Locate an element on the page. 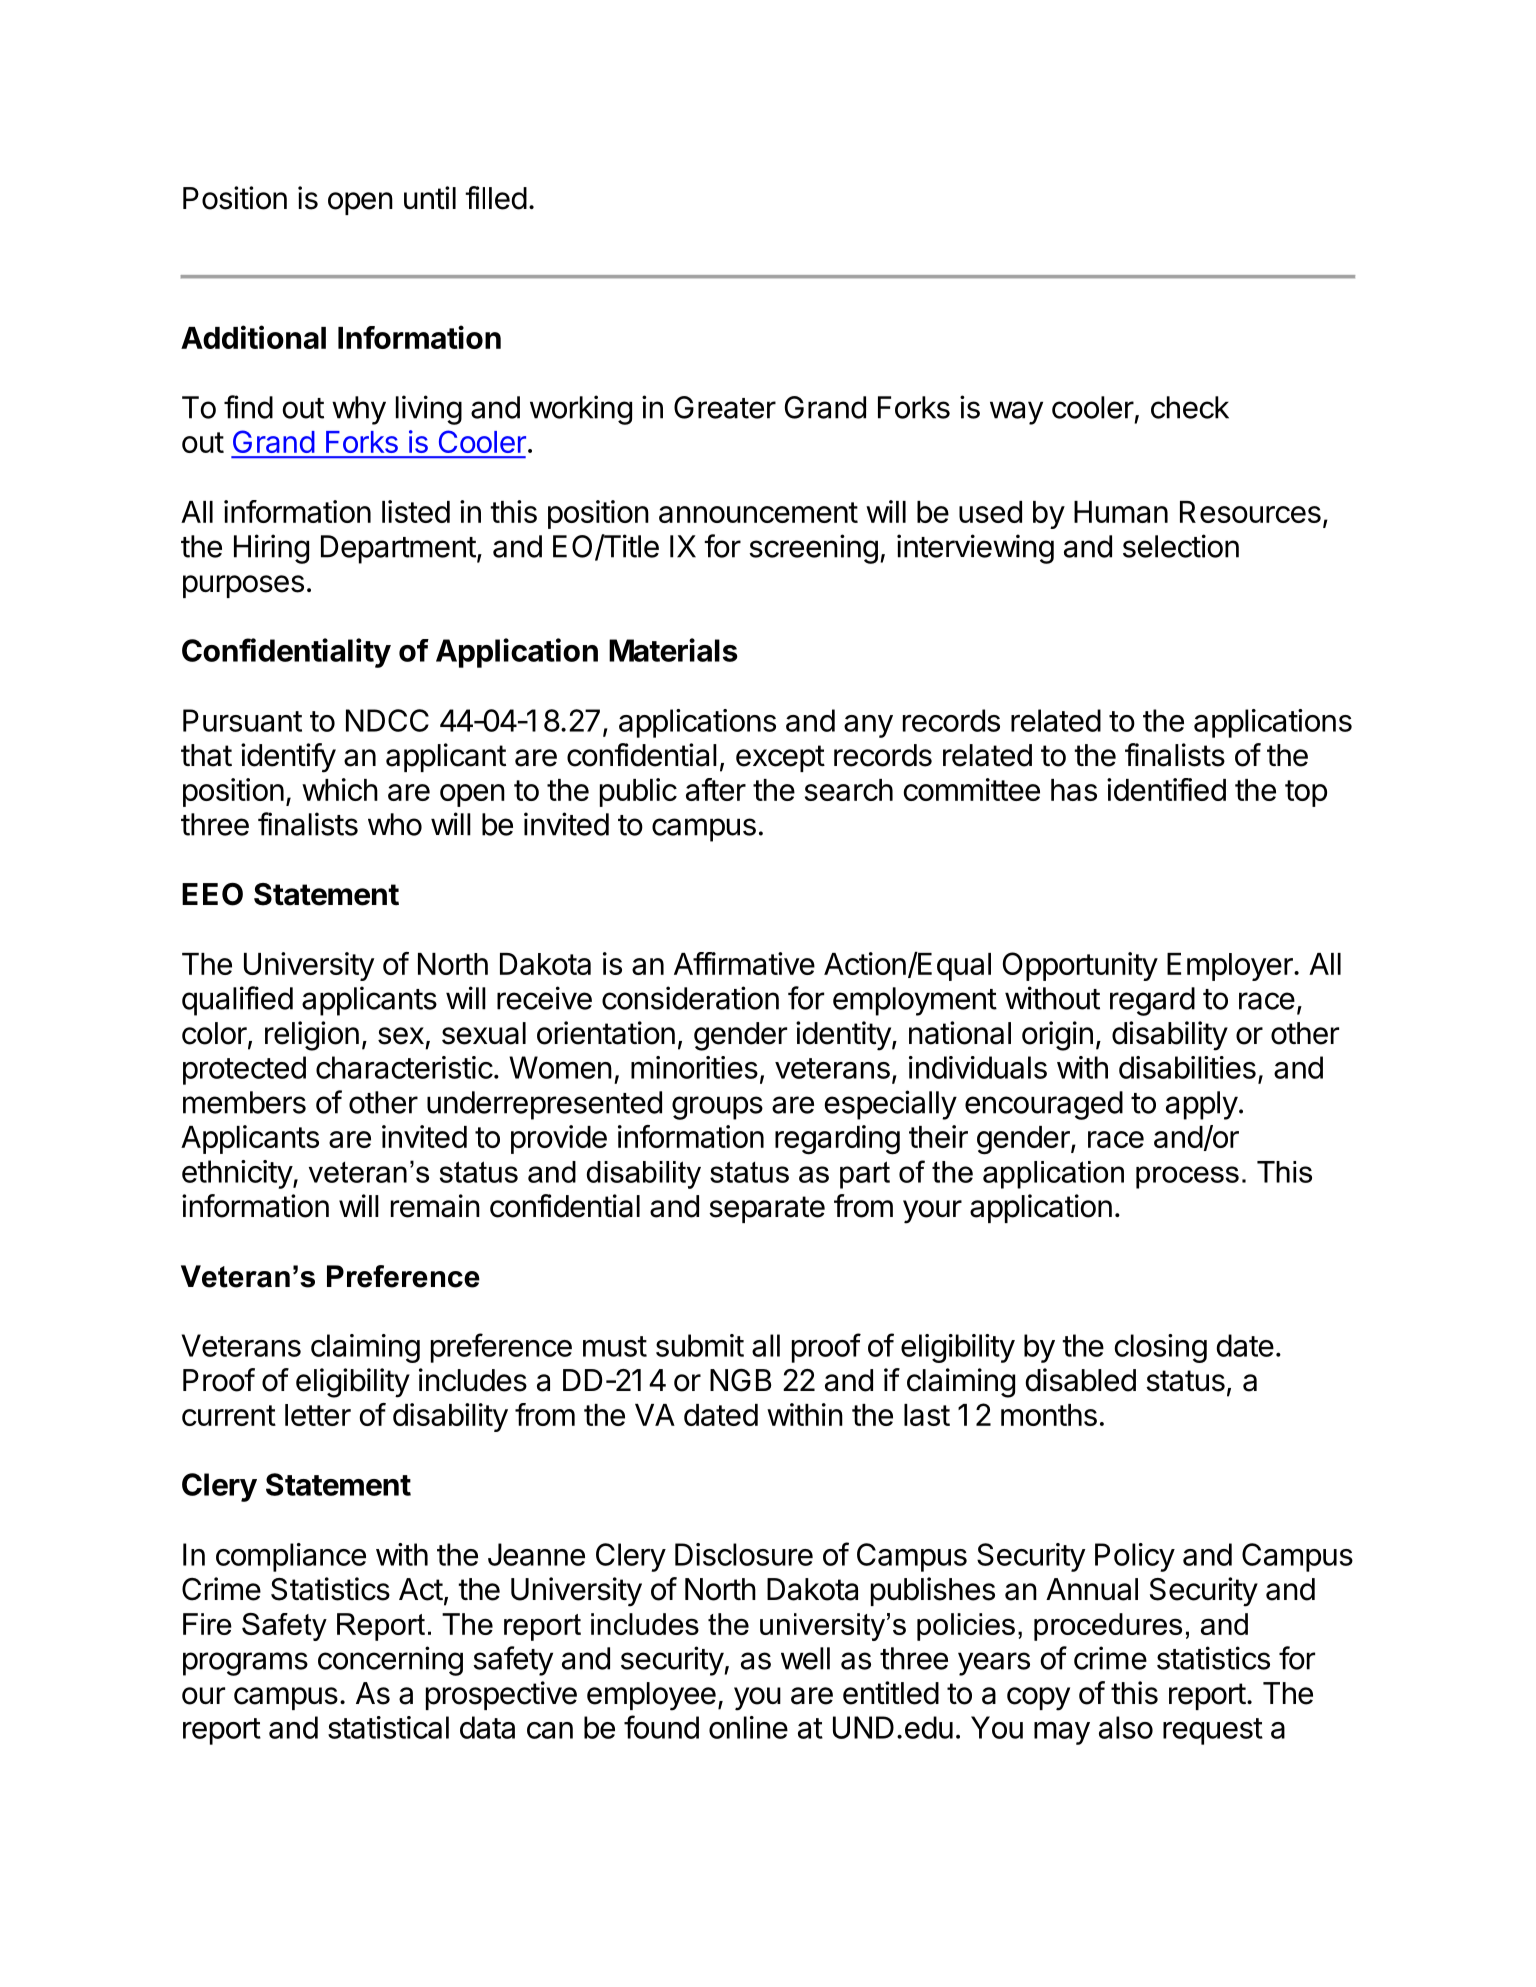 The width and height of the page is (1536, 1987). Greater is located at coordinates (725, 407).
